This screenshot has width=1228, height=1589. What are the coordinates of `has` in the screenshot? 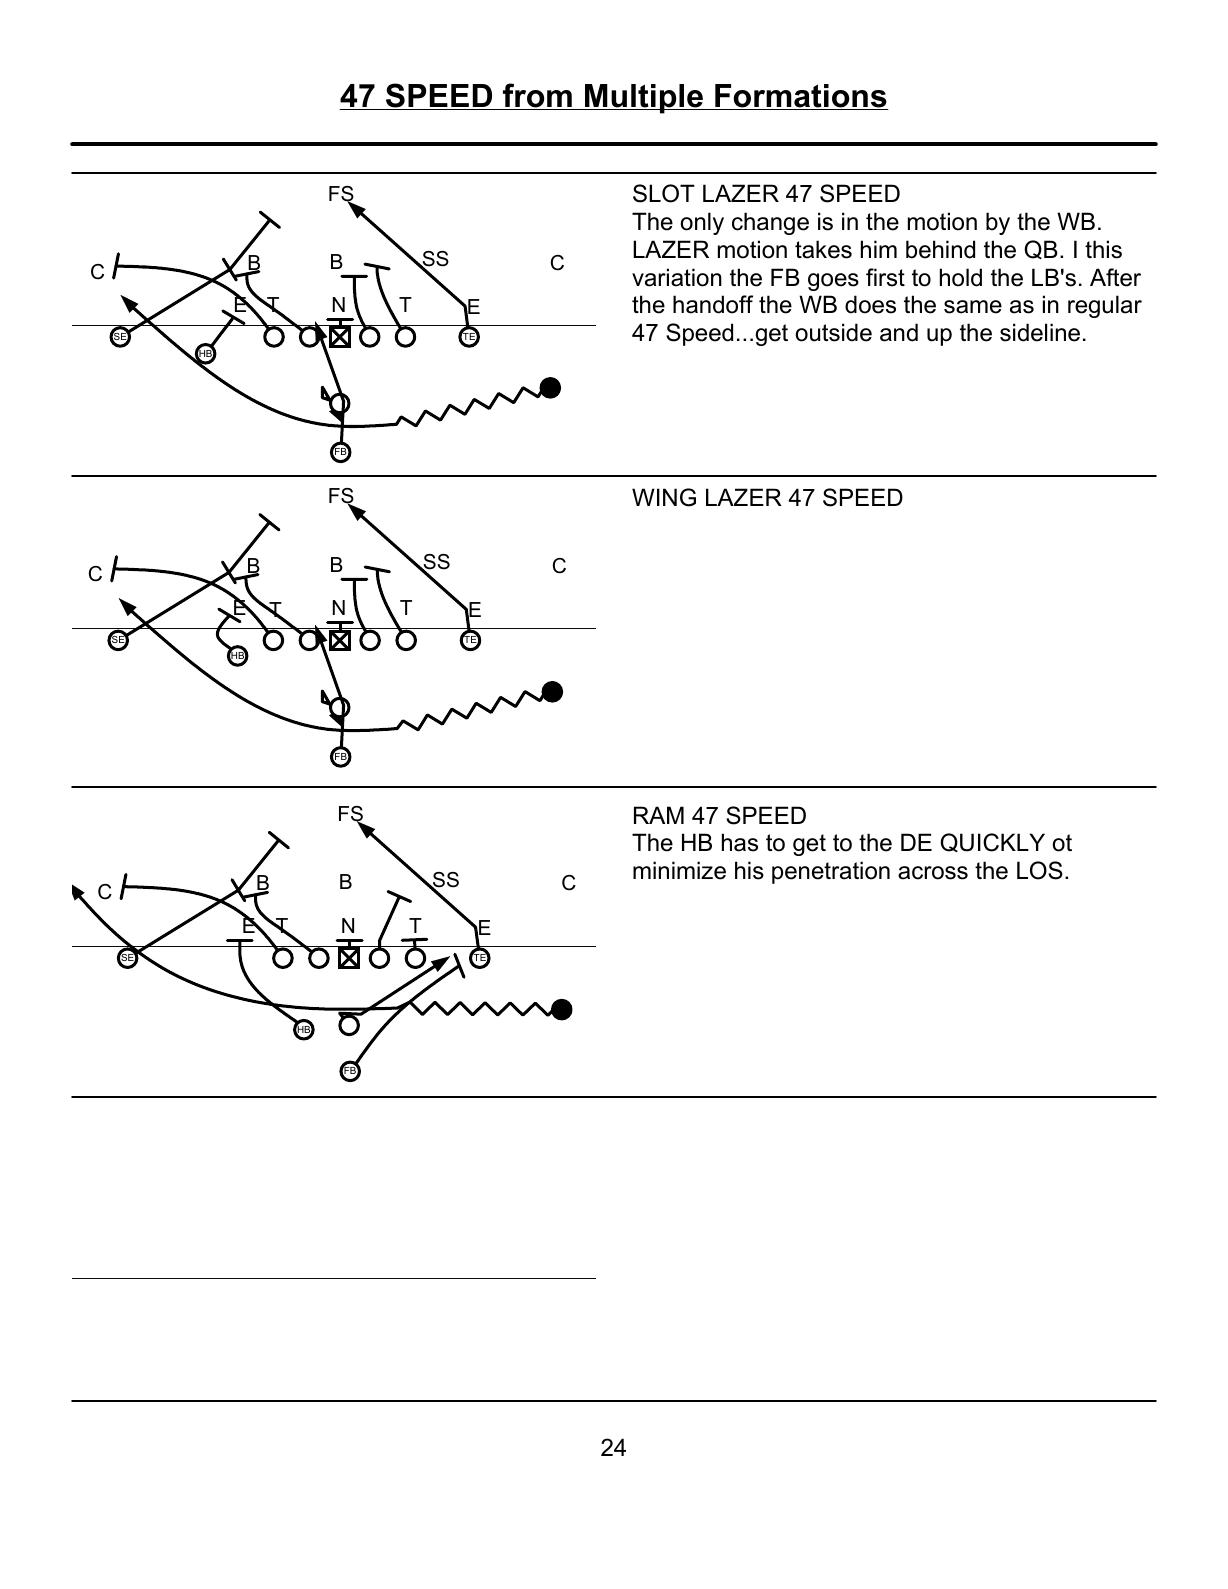 It's located at (740, 842).
